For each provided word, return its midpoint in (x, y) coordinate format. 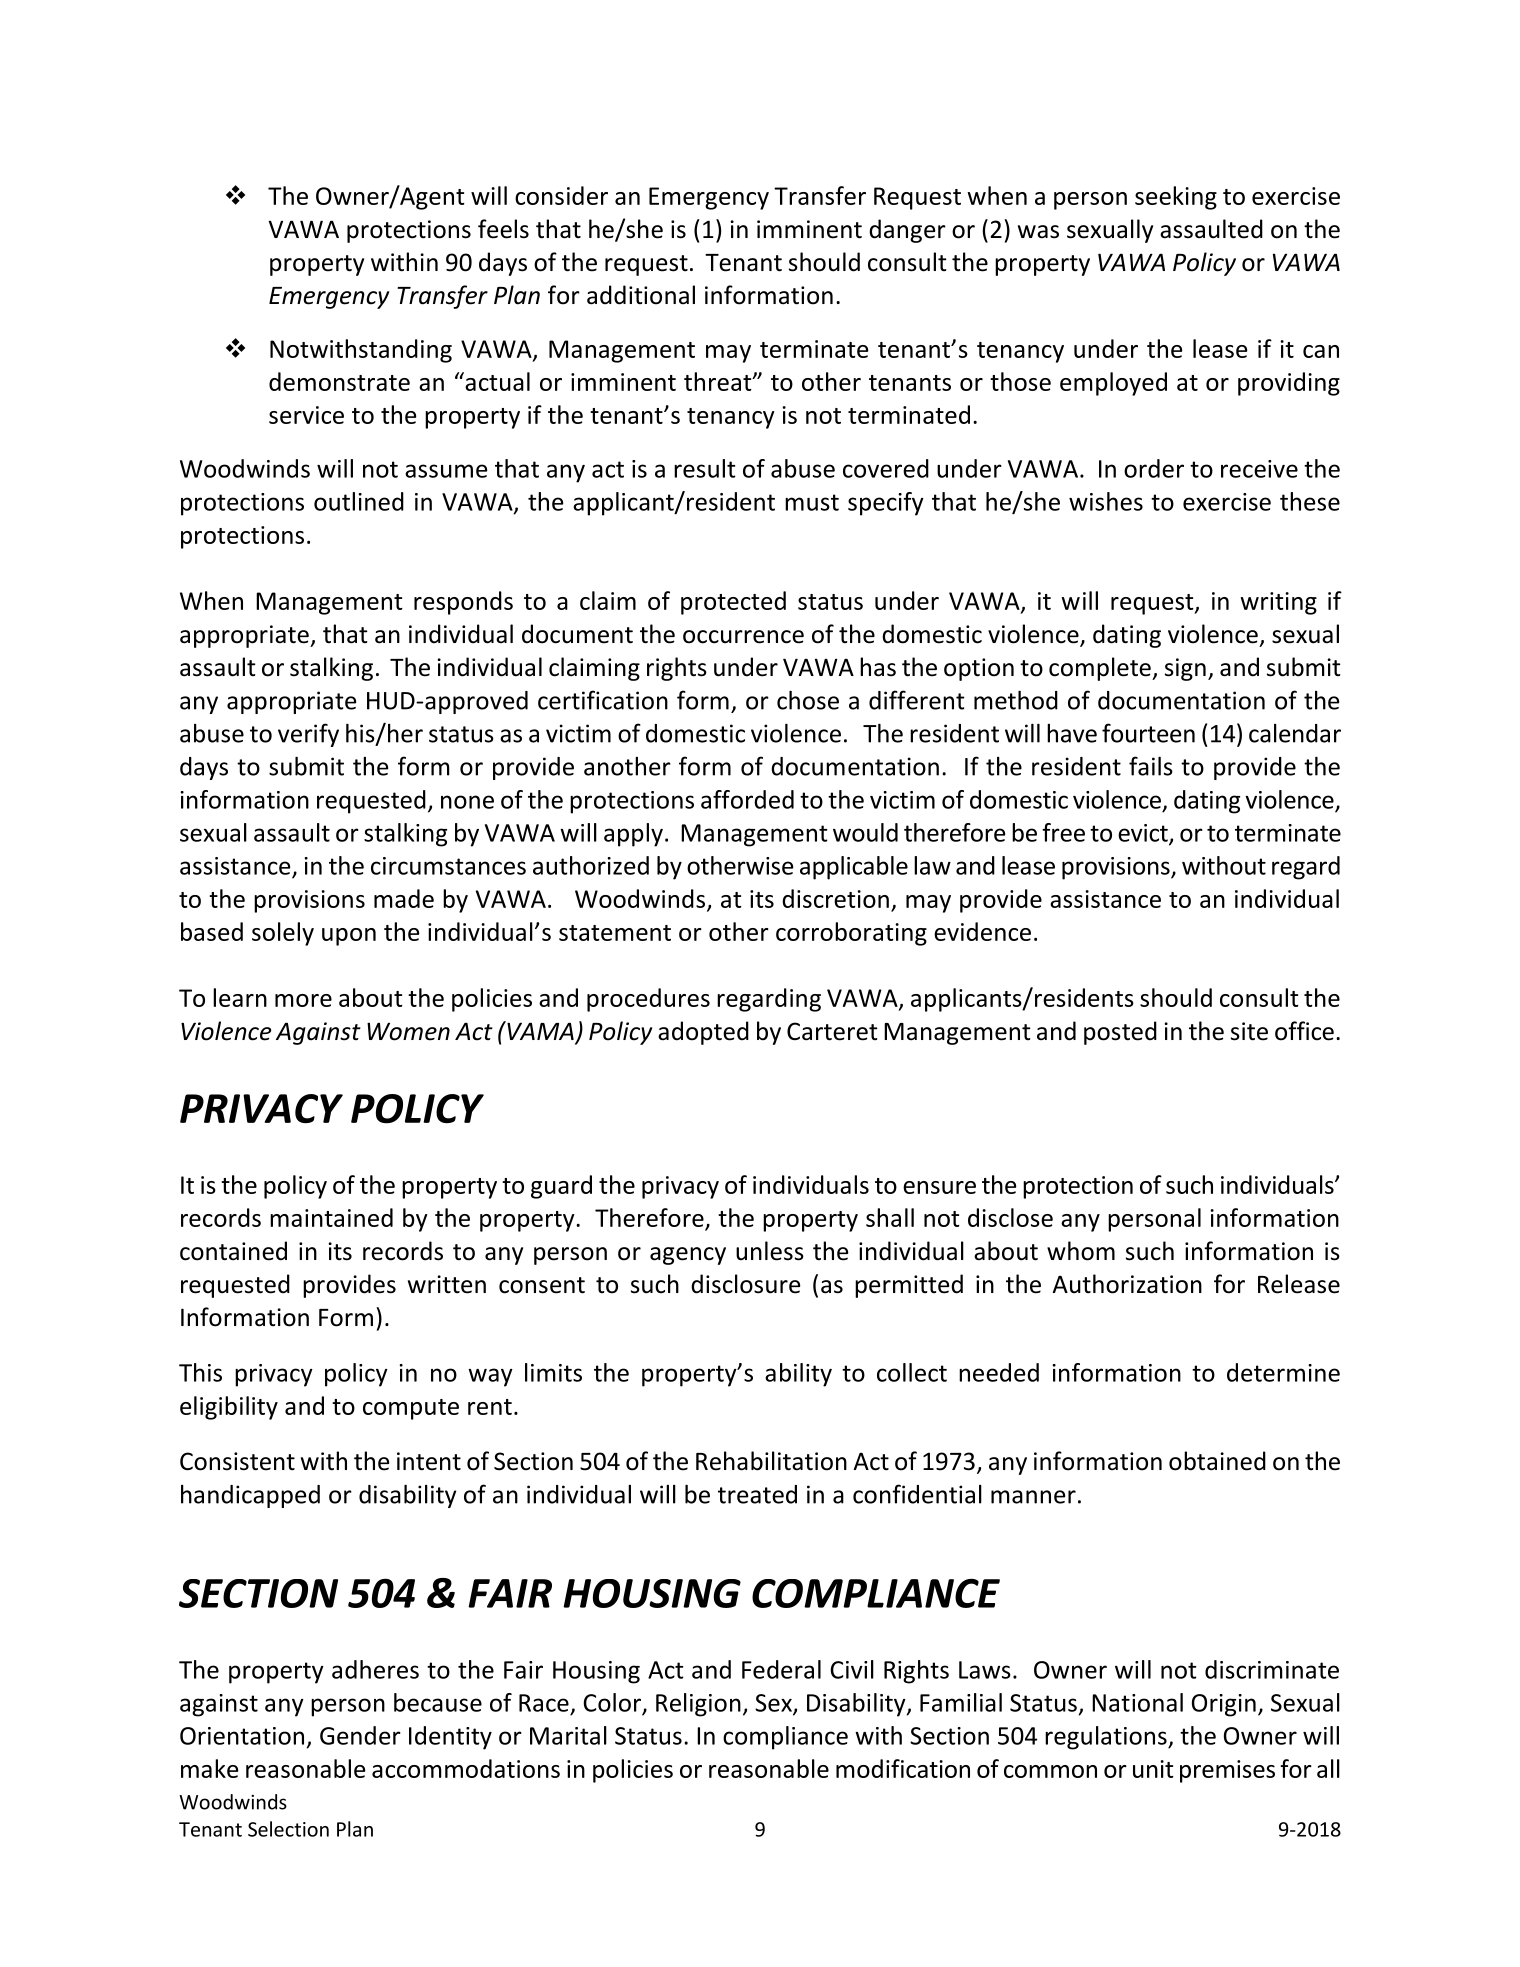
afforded (747, 799)
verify (308, 735)
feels (503, 229)
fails (1151, 766)
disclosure (745, 1284)
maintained (331, 1217)
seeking (1176, 198)
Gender (360, 1735)
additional (641, 295)
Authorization (1127, 1284)
